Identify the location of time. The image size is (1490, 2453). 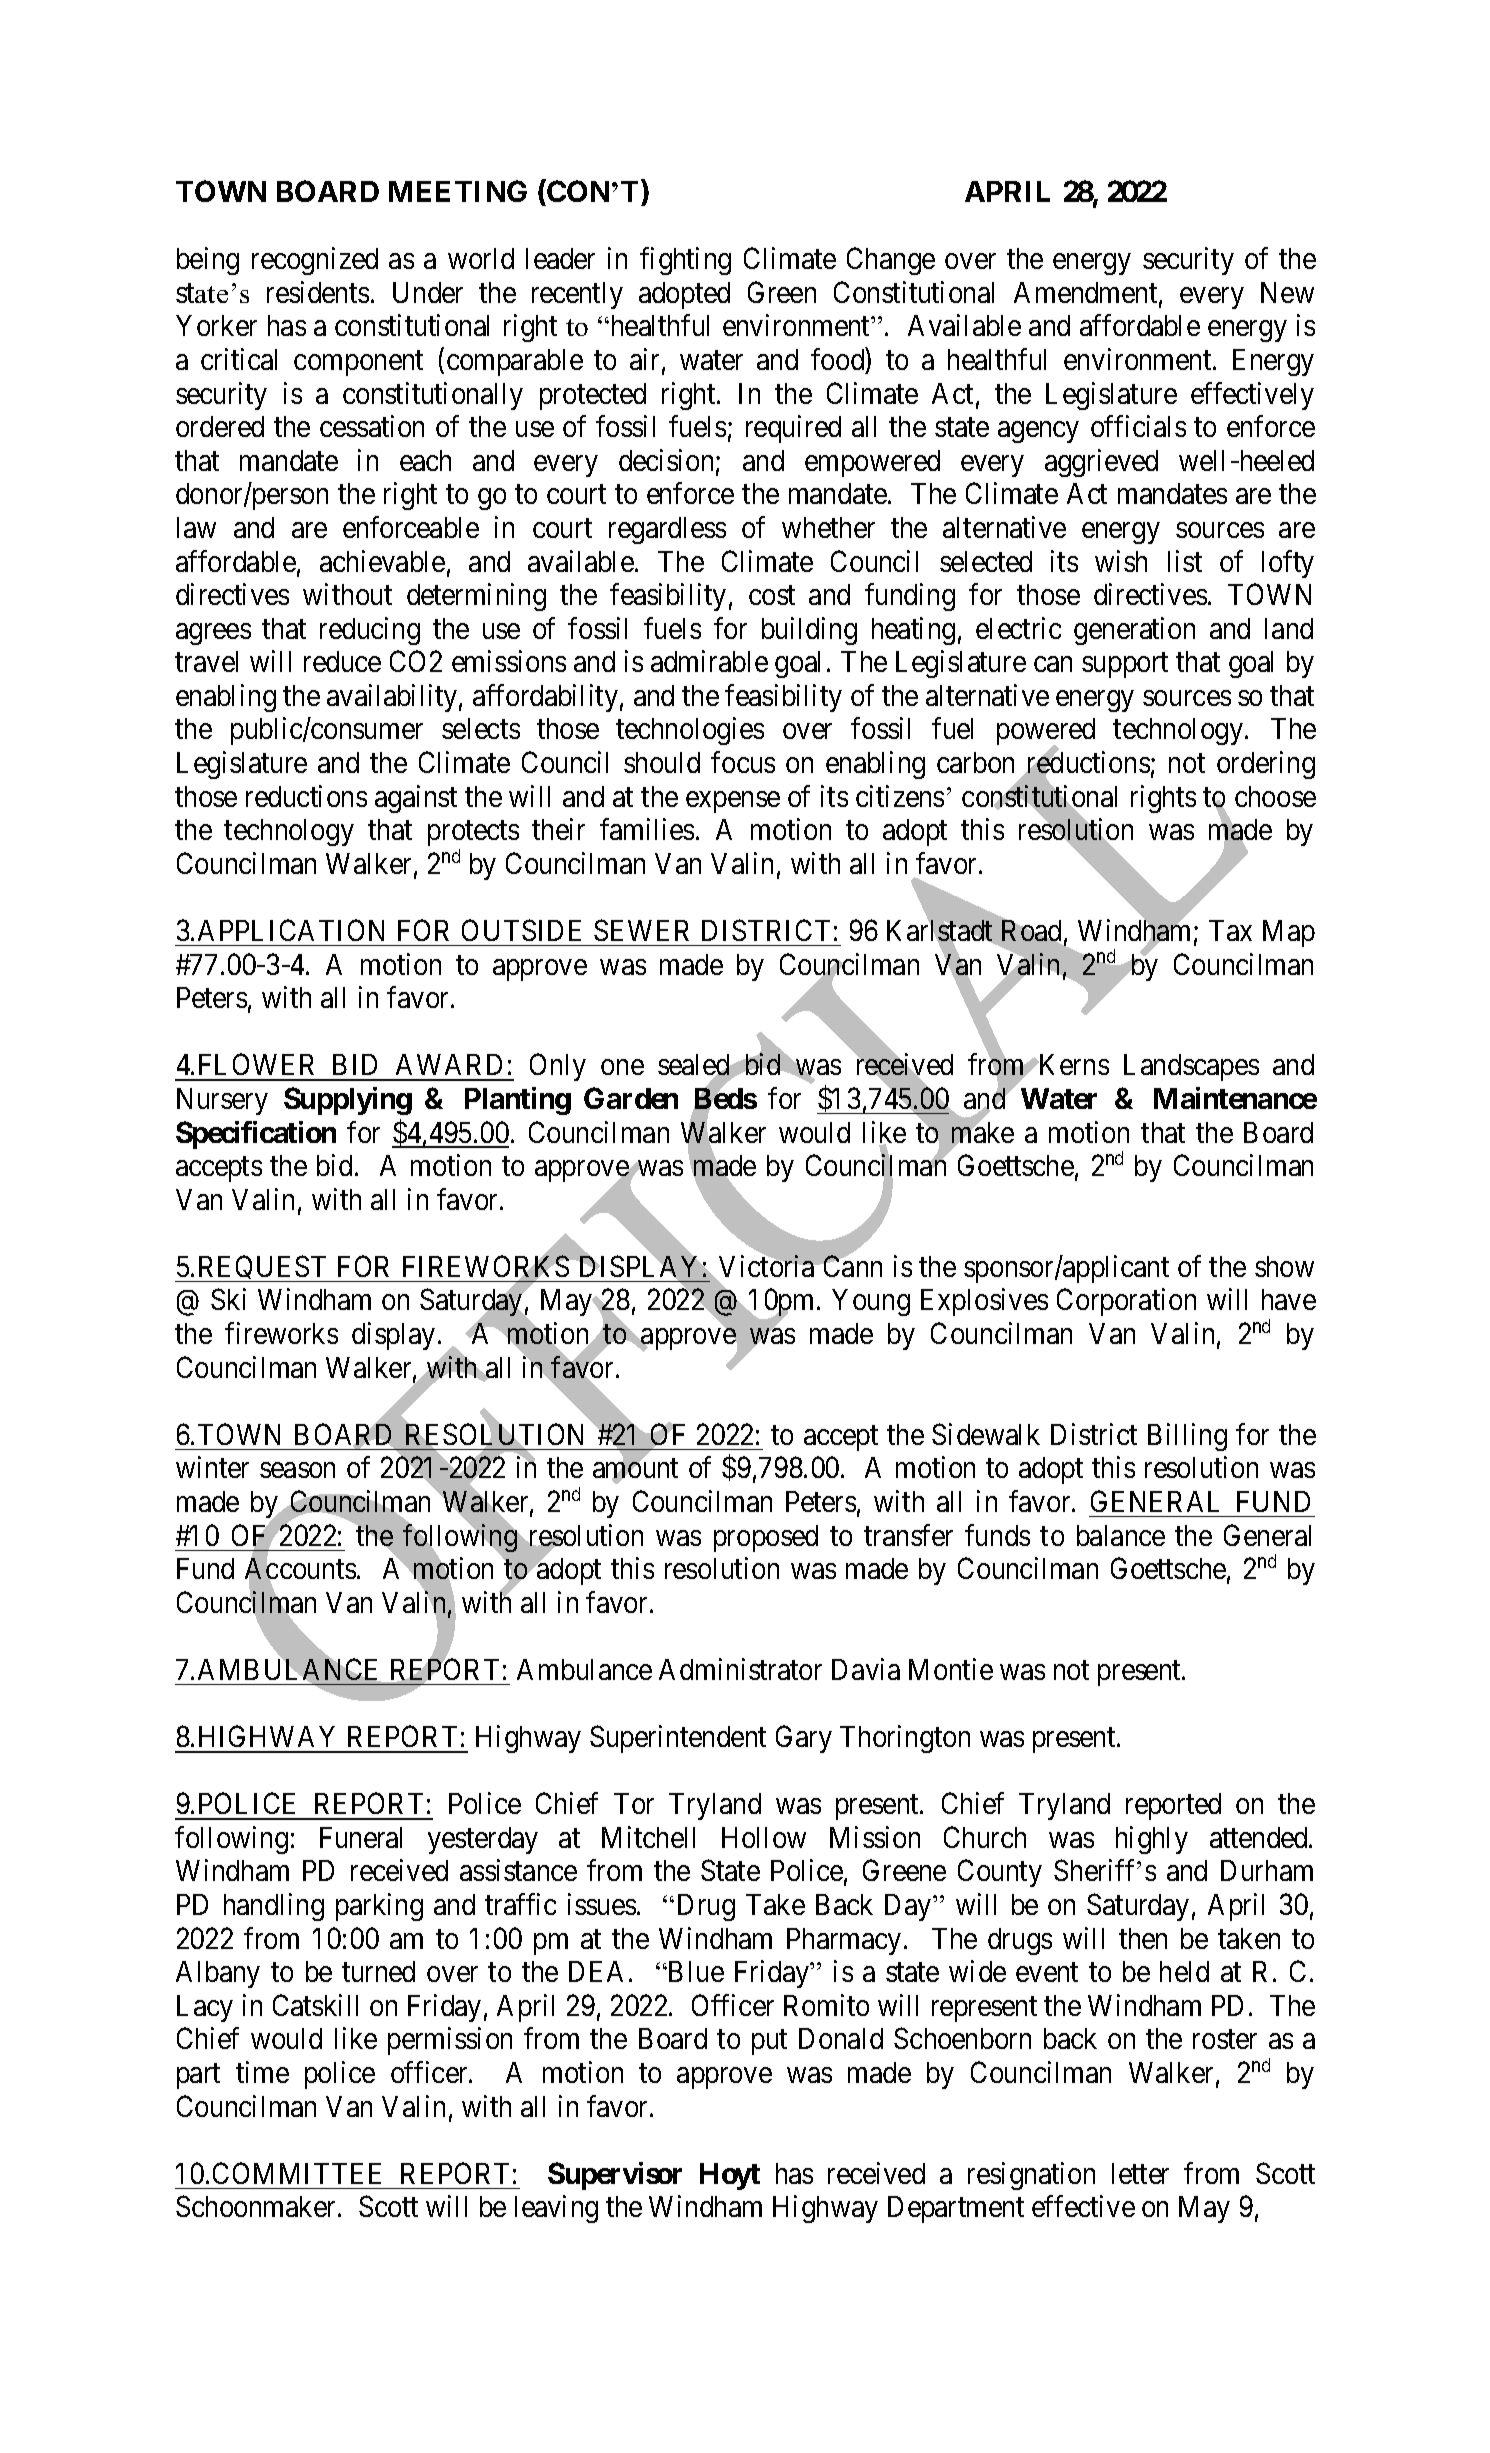
(262, 2072).
